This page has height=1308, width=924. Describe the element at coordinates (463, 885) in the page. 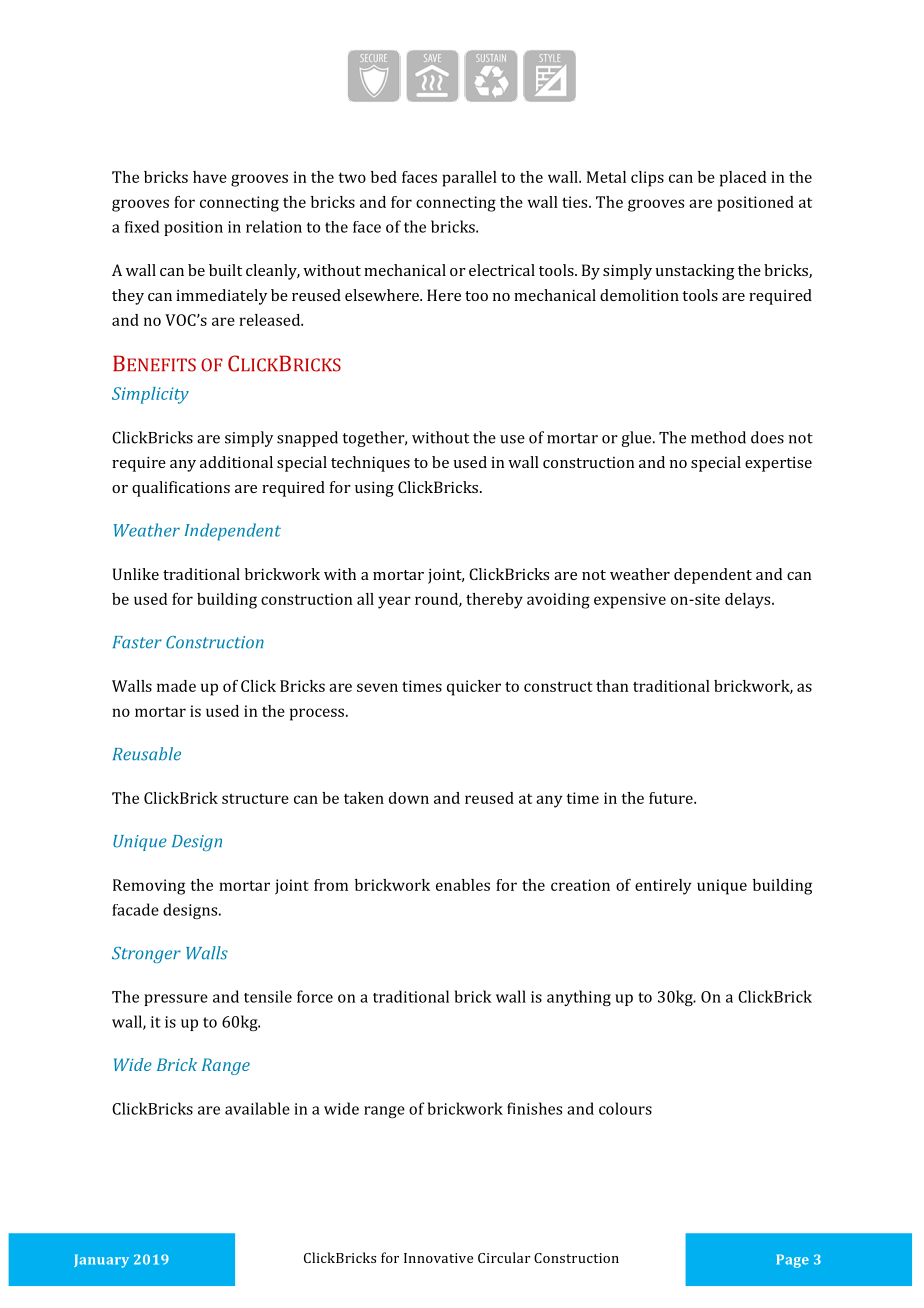

I see `enables` at that location.
